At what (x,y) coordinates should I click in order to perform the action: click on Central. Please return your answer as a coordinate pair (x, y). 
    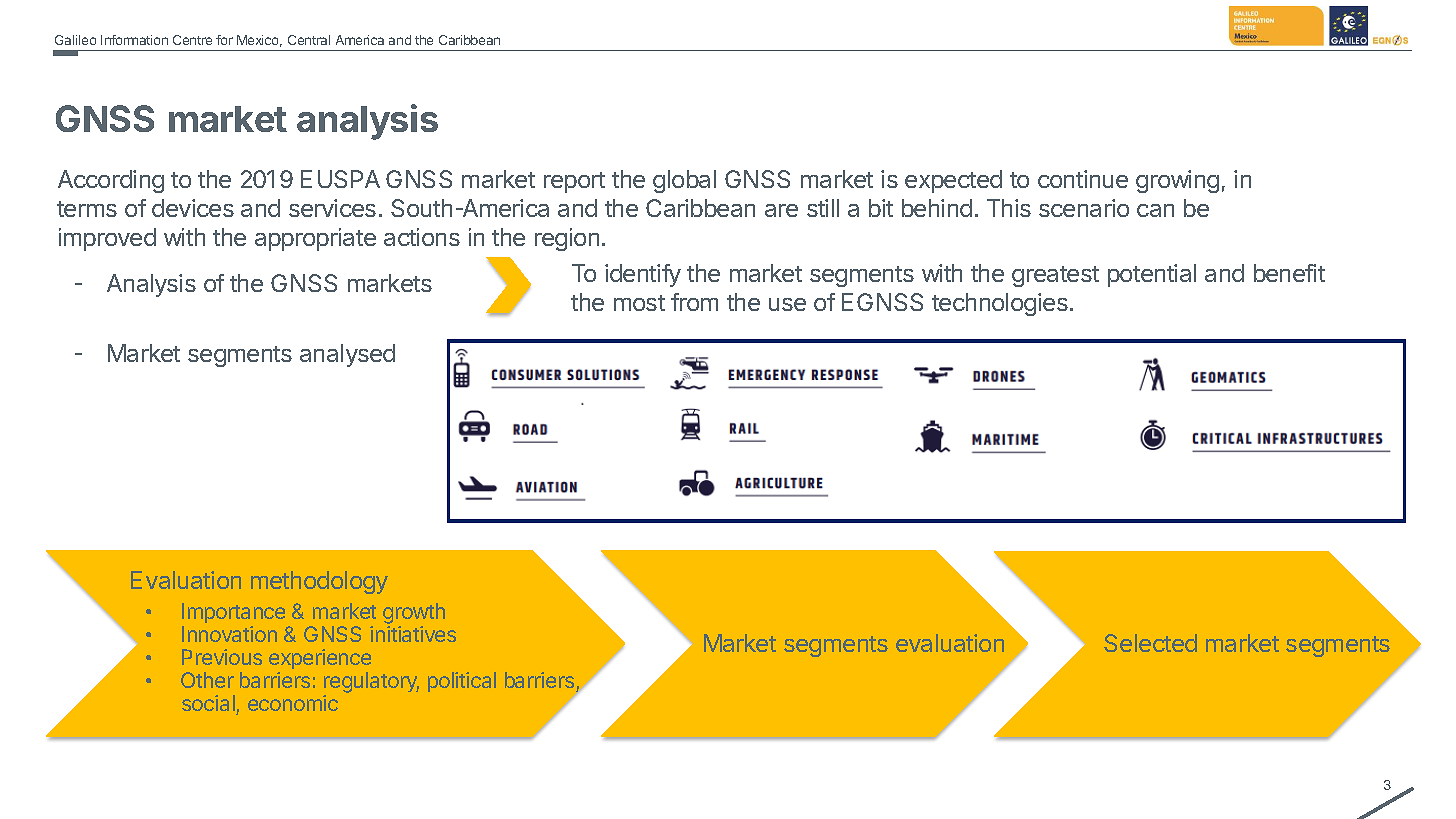
    Looking at the image, I should click on (309, 40).
